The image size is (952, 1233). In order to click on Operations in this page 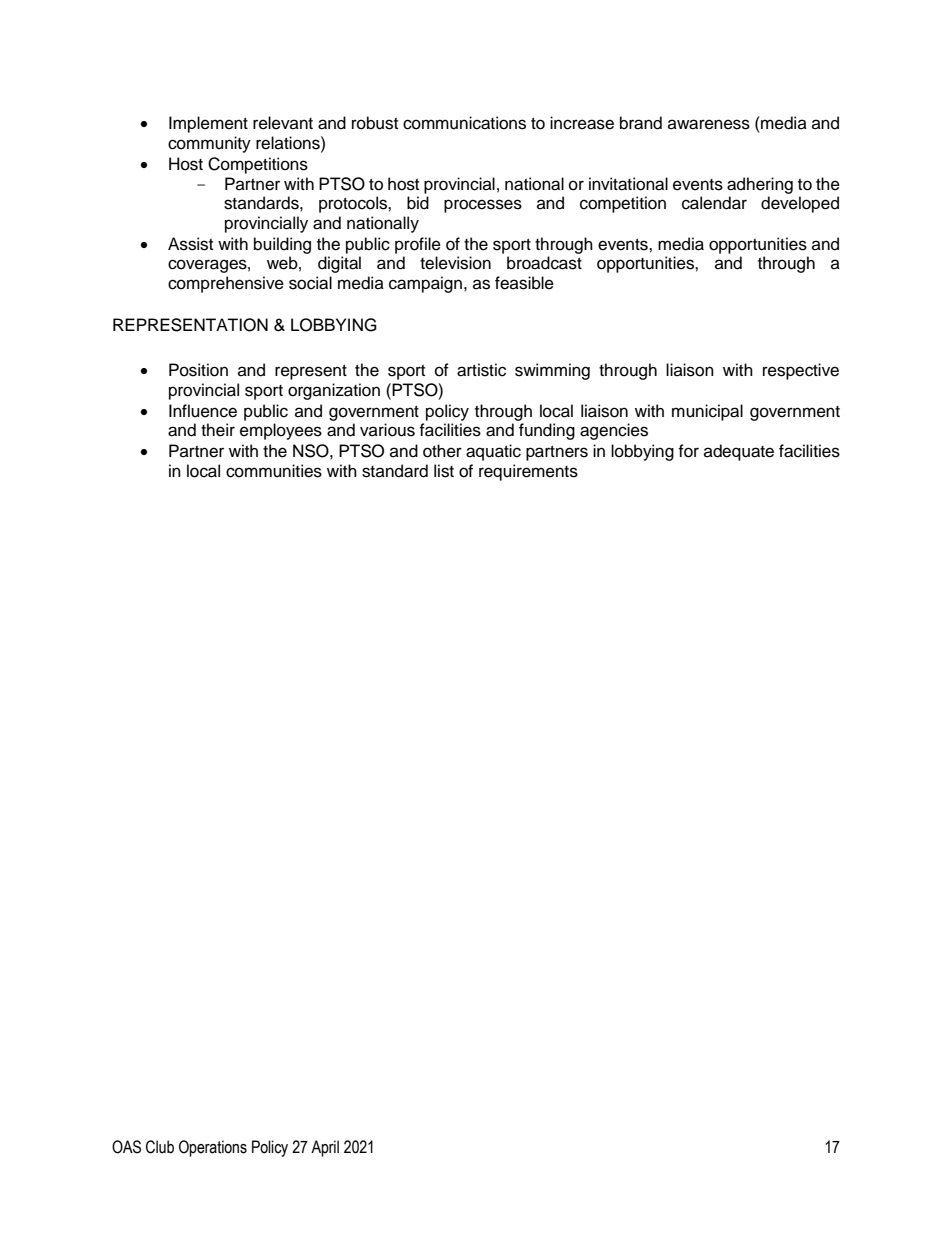, I will do `click(213, 1148)`.
